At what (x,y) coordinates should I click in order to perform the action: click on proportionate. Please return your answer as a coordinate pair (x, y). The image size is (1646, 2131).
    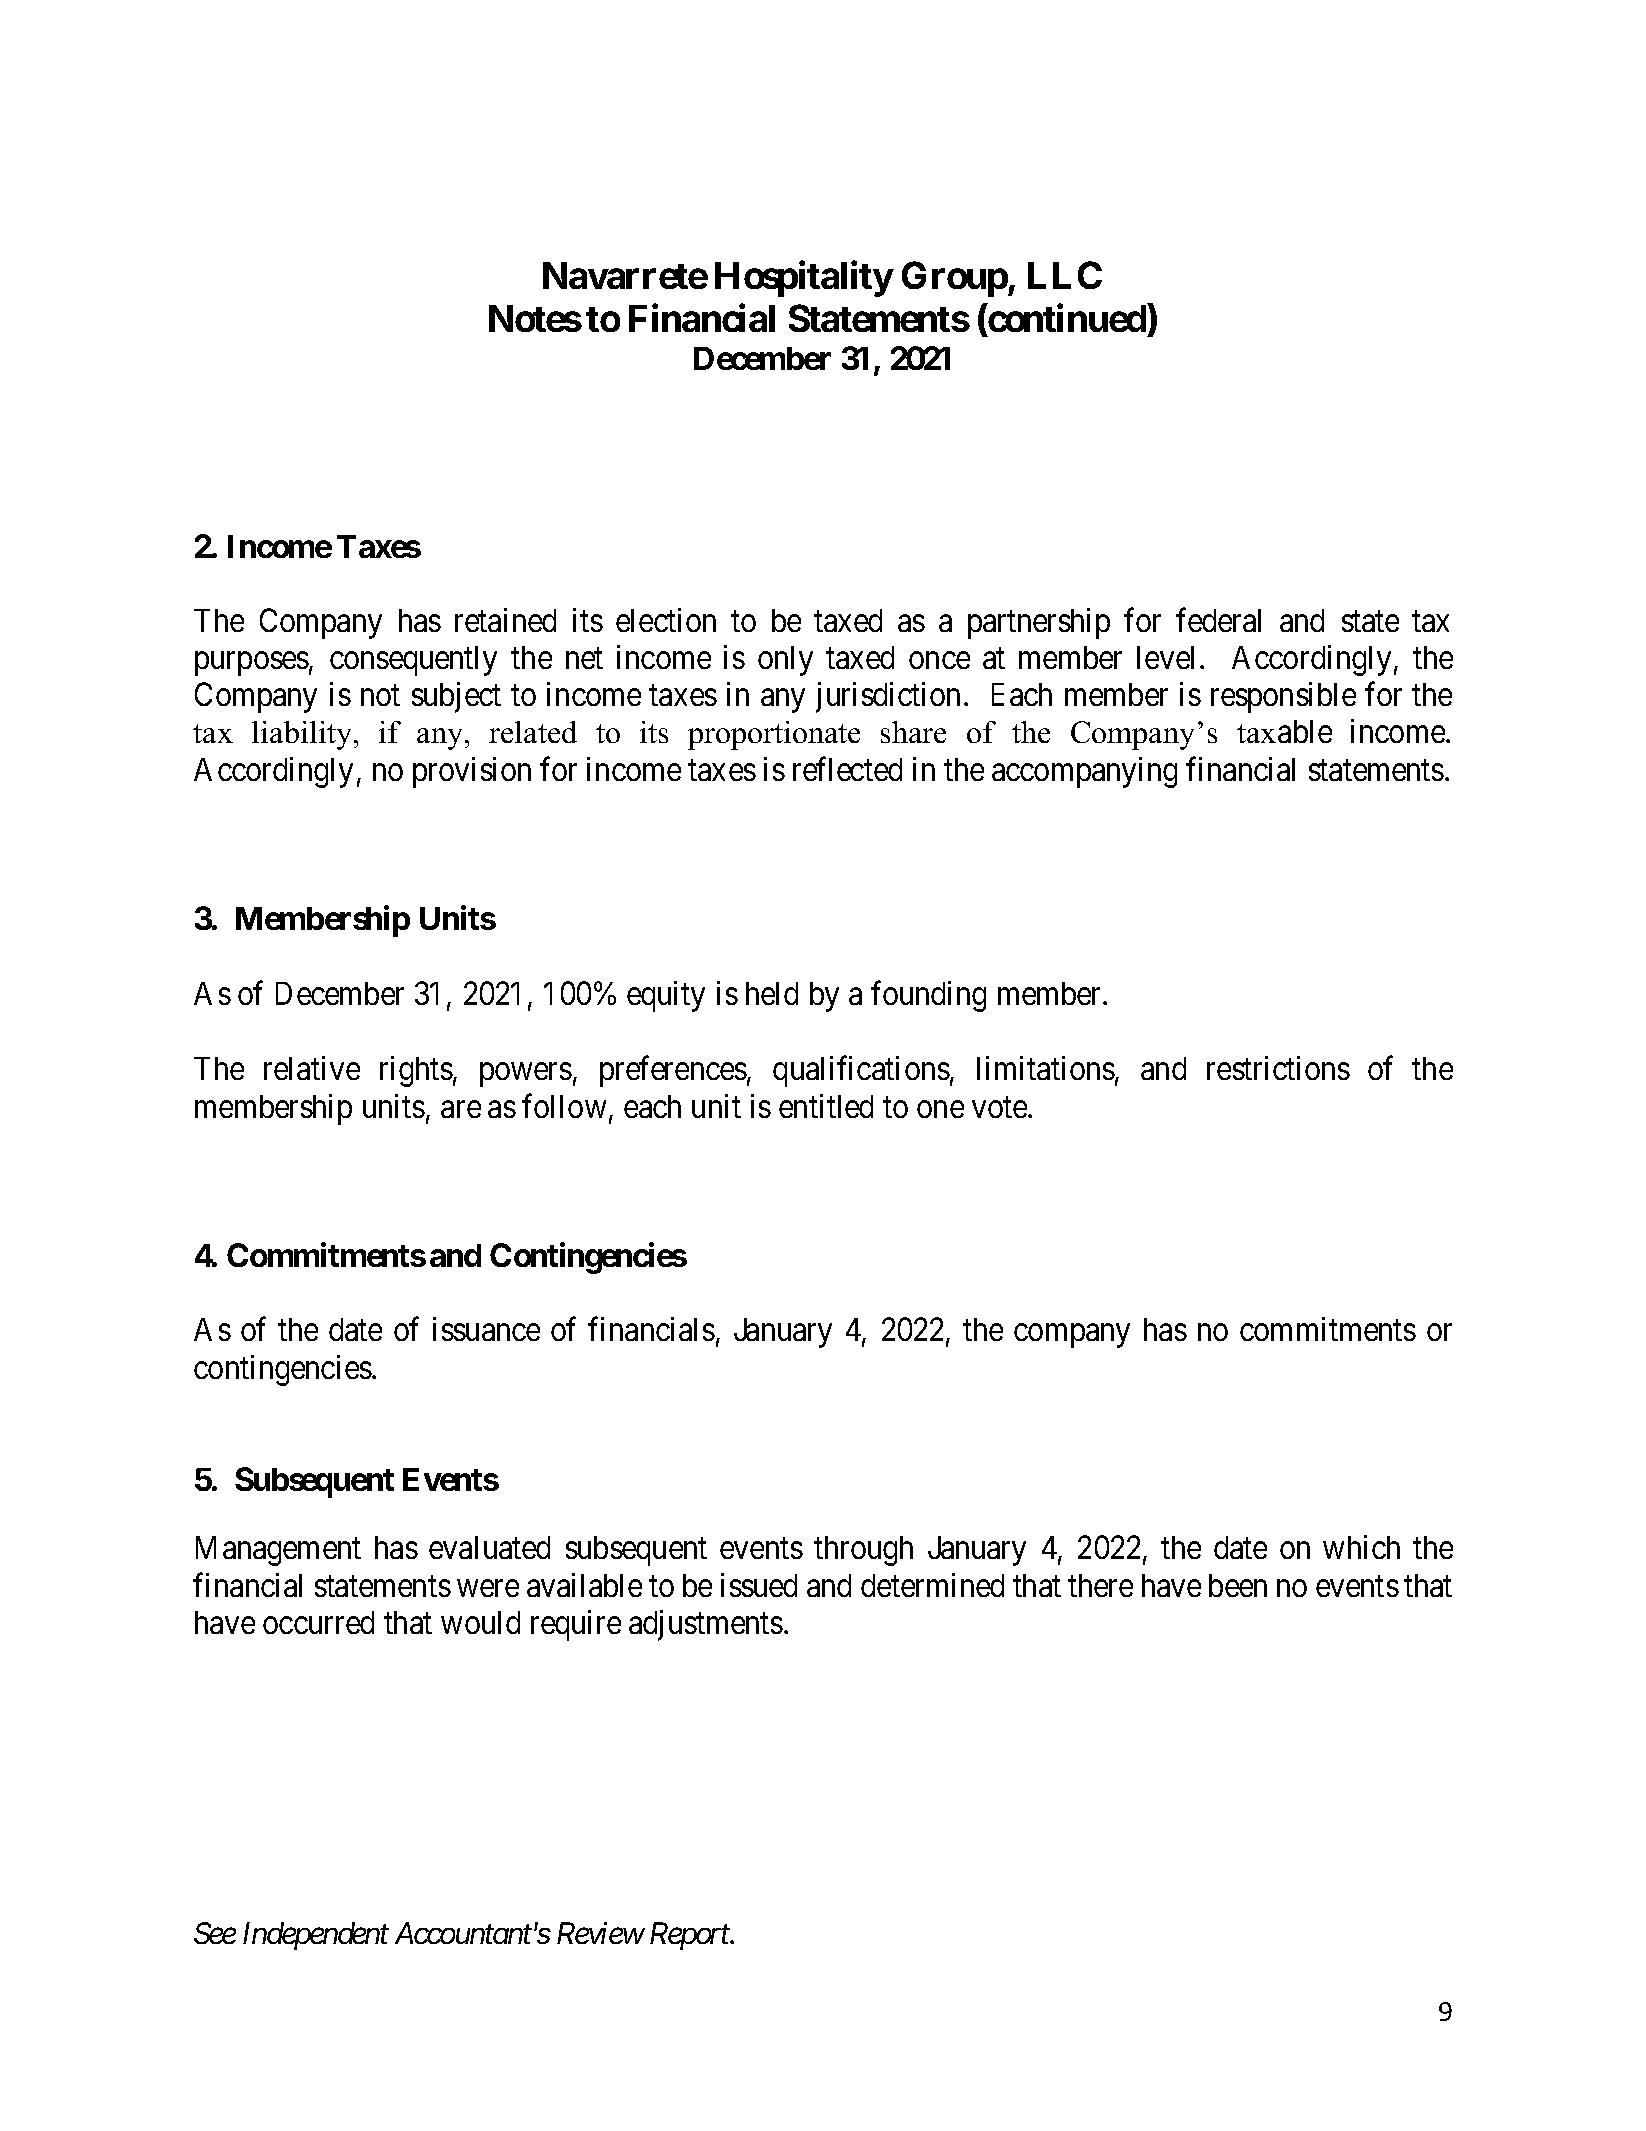
    Looking at the image, I should click on (774, 735).
